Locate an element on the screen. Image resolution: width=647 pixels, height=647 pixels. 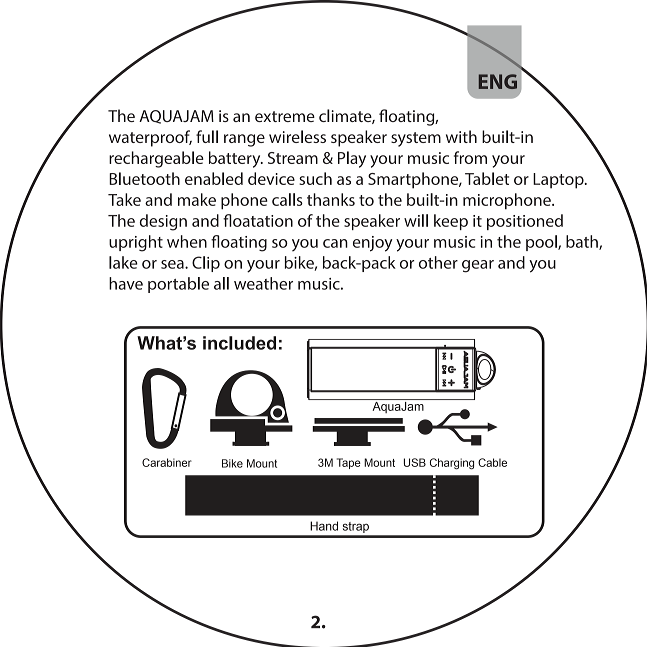
portable is located at coordinates (178, 285).
